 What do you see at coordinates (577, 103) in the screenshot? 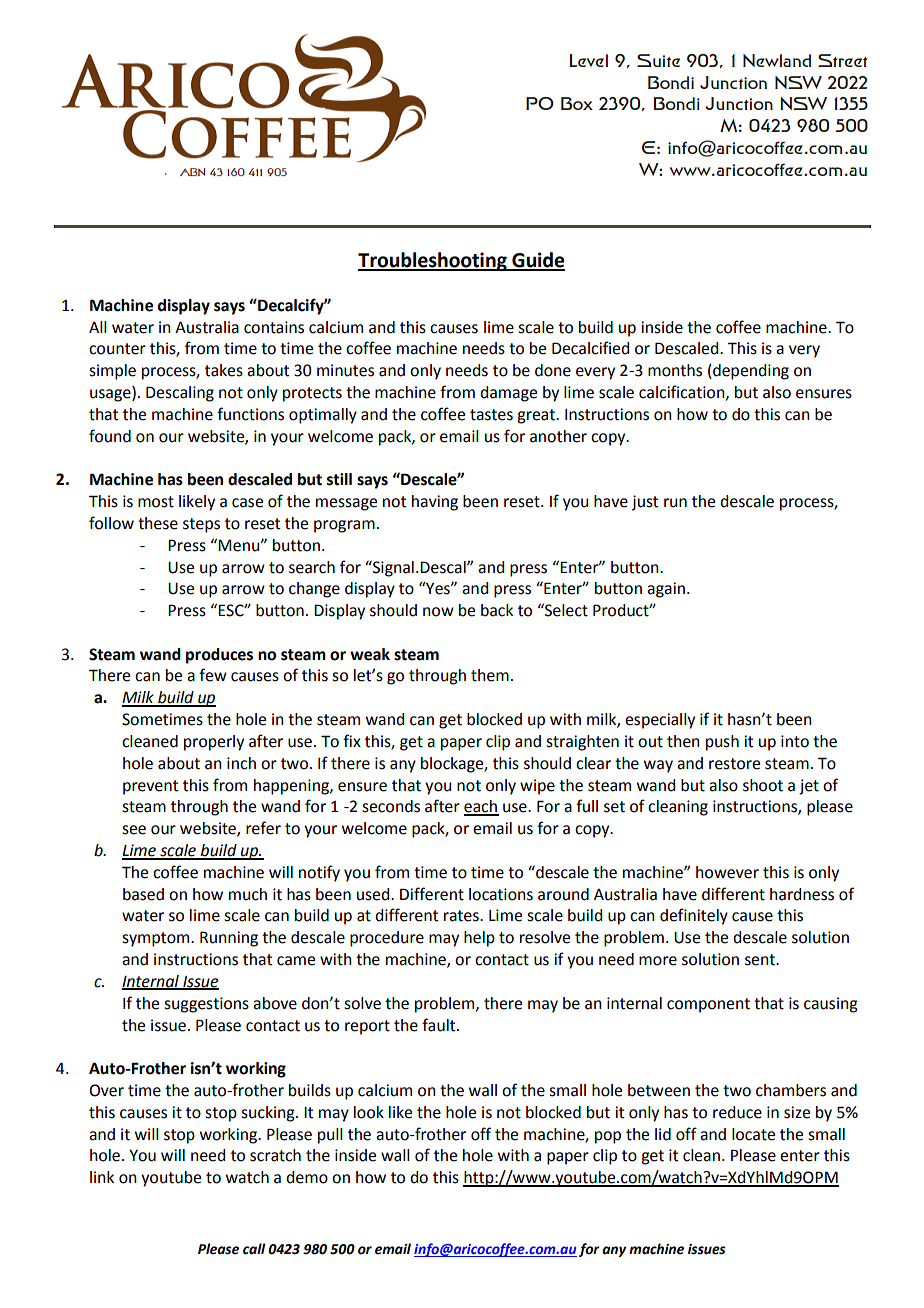
I see `Box` at bounding box center [577, 103].
